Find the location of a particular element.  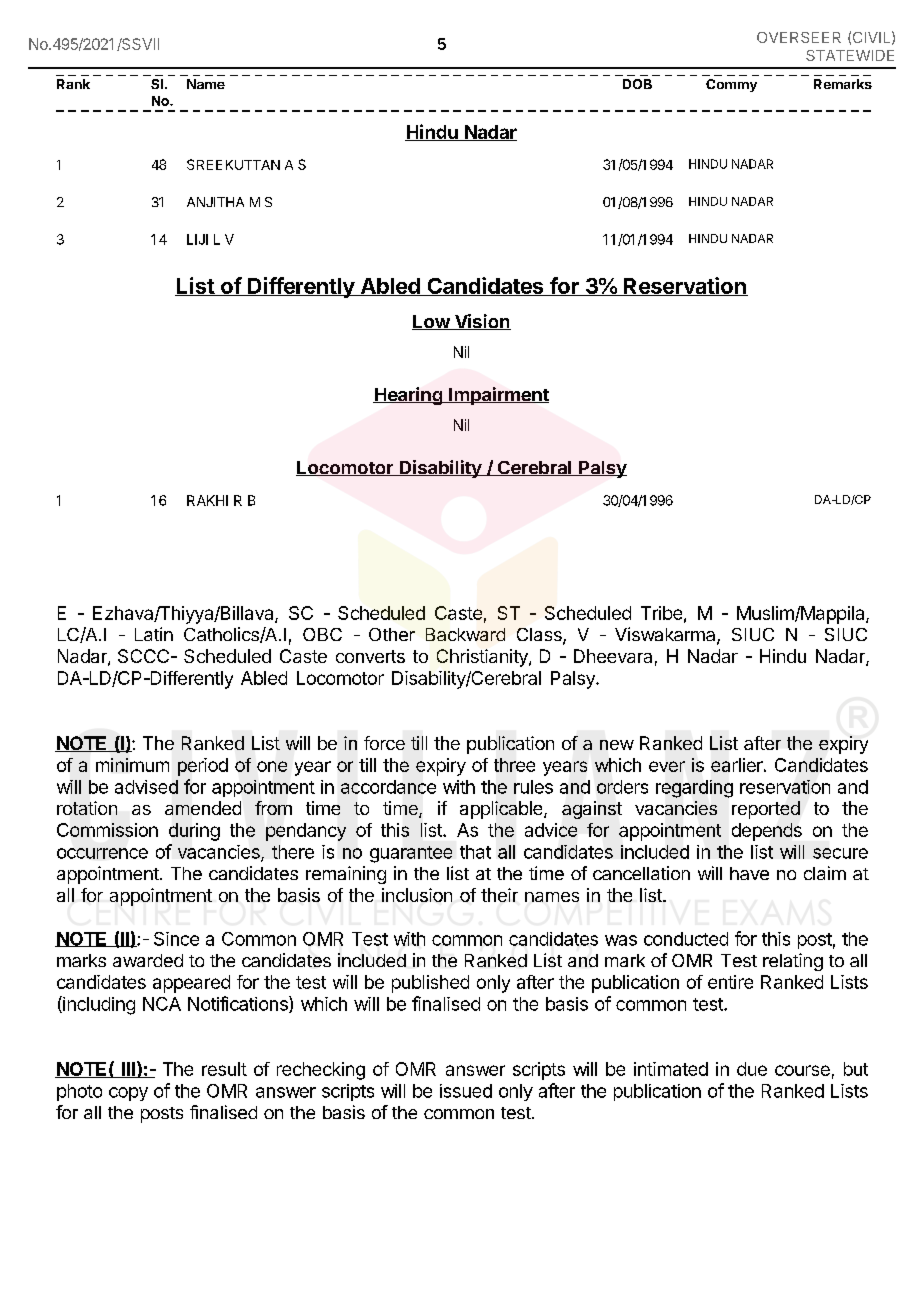

period is located at coordinates (203, 767).
